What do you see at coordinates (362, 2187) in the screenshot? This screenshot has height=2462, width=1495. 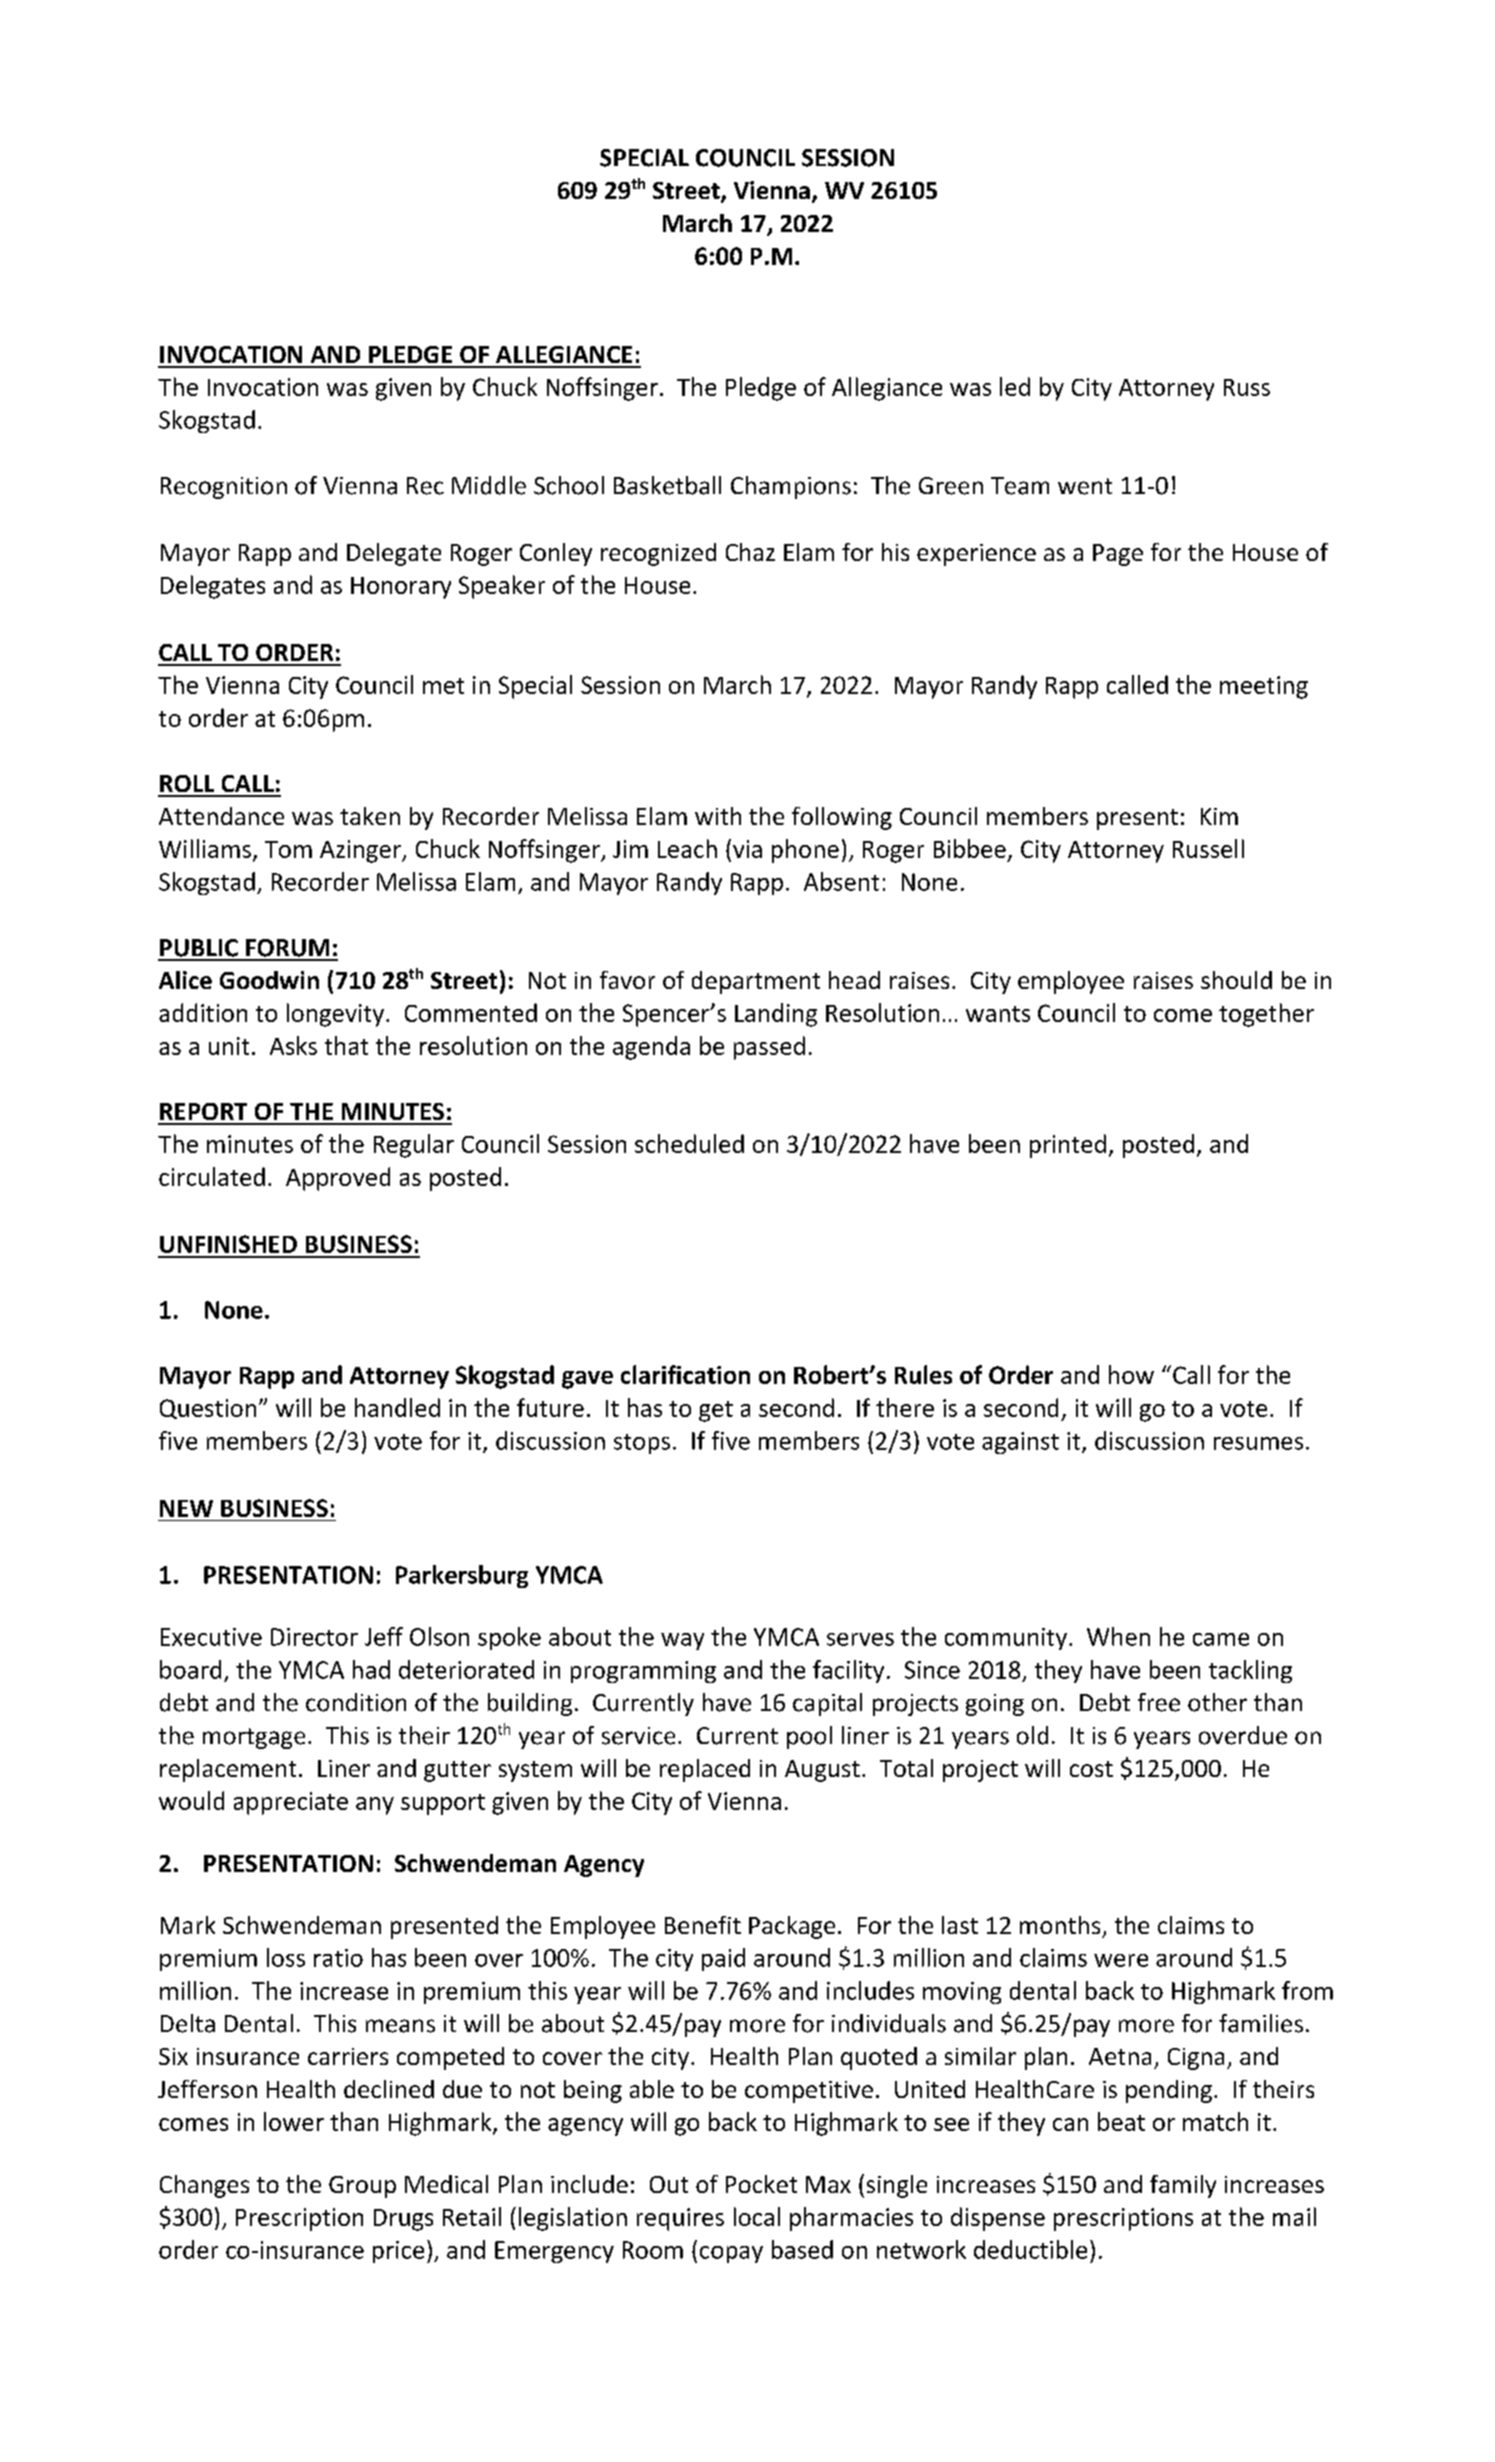 I see `Group` at bounding box center [362, 2187].
